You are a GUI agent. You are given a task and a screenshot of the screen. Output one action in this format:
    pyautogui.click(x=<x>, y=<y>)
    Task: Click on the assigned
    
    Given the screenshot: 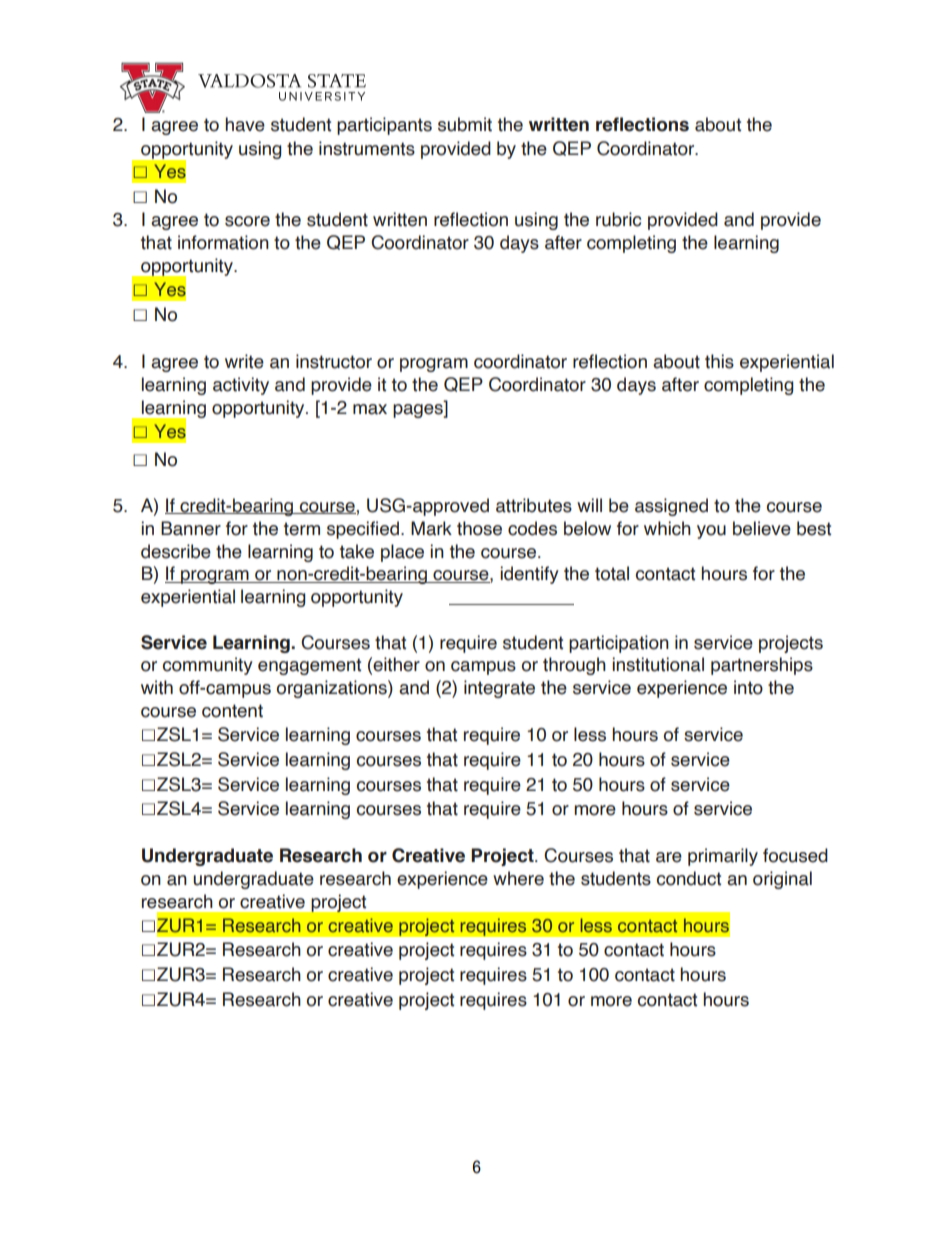 What is the action you would take?
    pyautogui.click(x=671, y=507)
